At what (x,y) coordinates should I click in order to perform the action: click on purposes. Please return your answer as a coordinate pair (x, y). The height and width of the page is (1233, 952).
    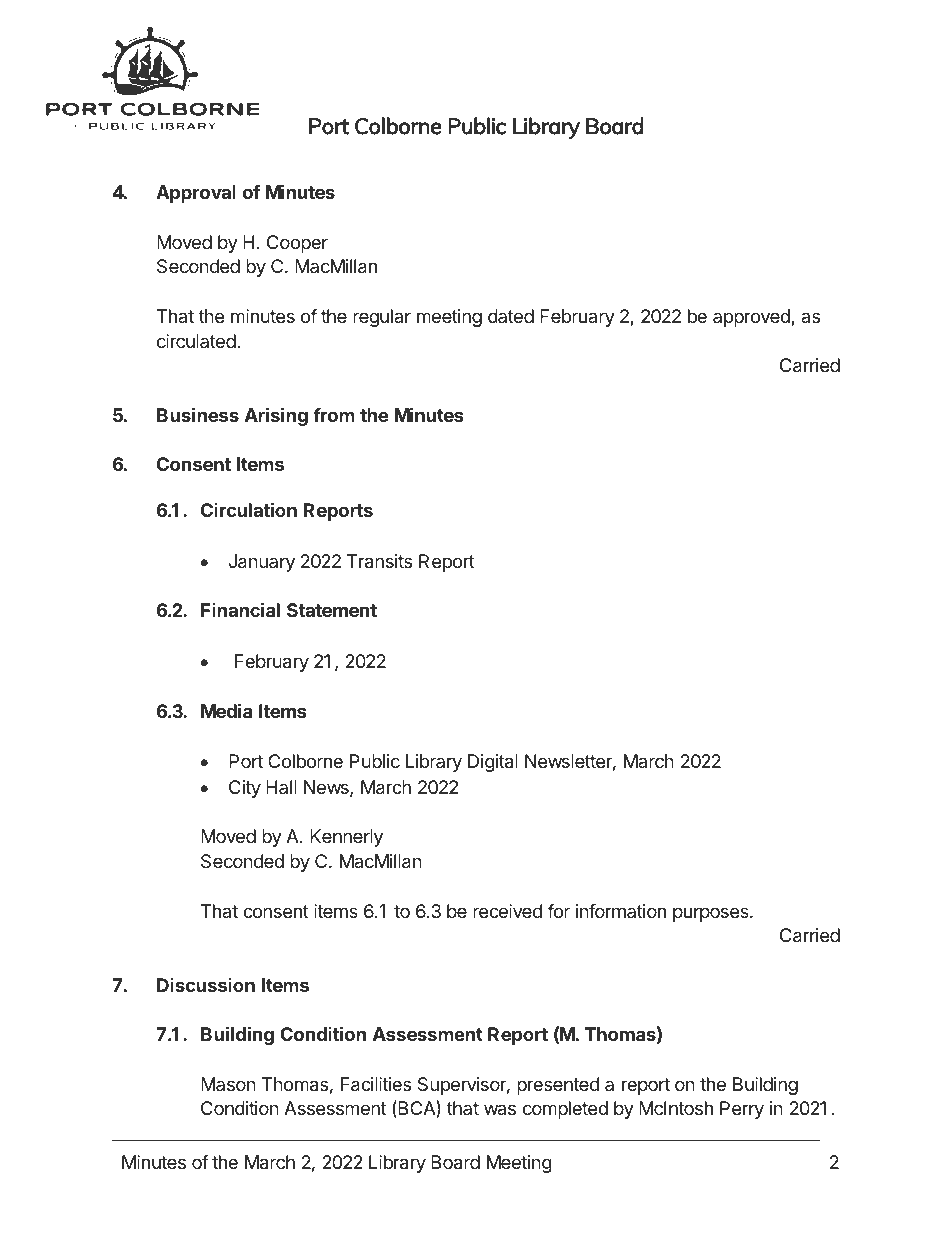
    Looking at the image, I should click on (712, 914).
